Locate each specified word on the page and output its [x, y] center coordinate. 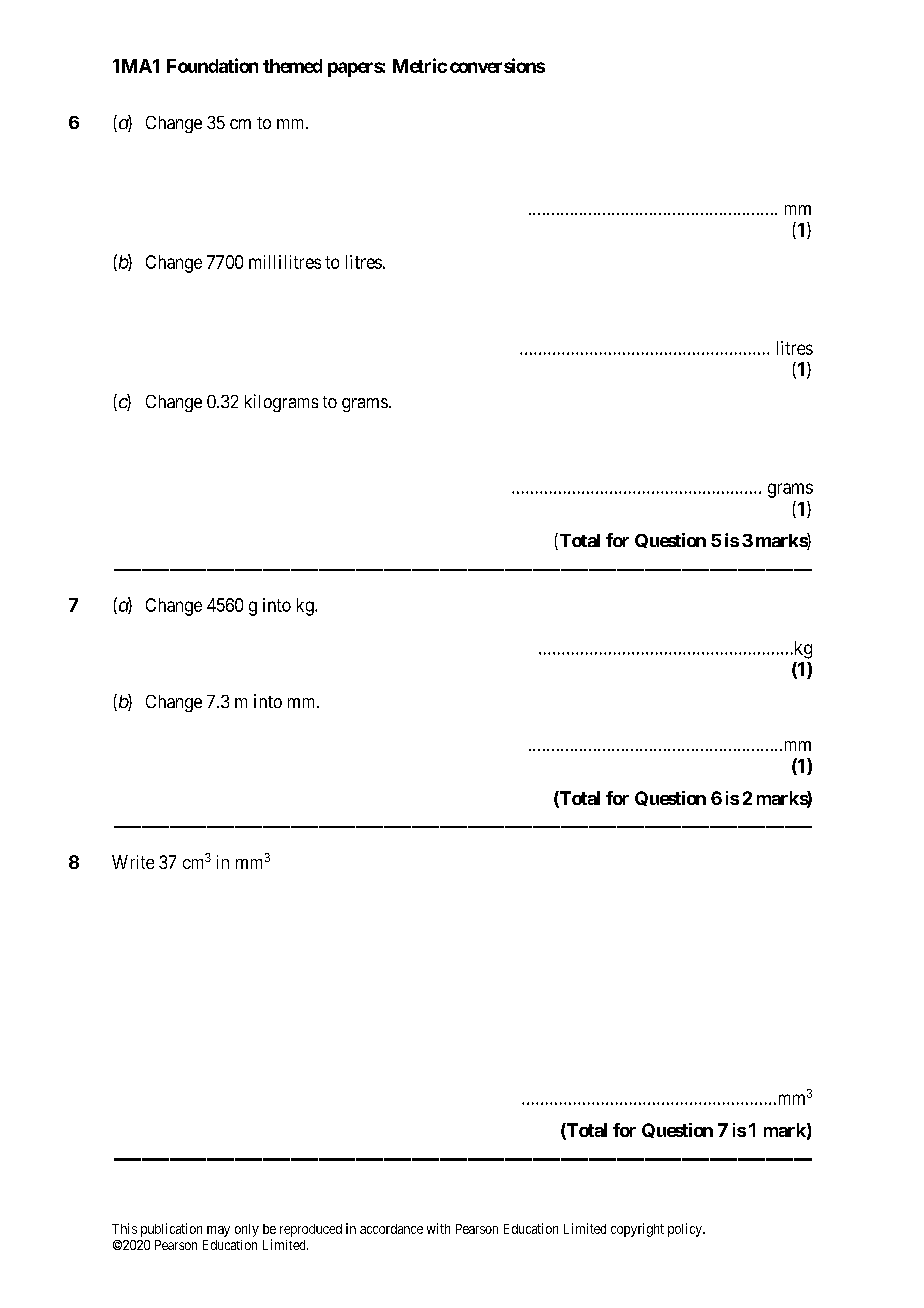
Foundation [212, 65]
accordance [391, 1229]
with [438, 1228]
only [247, 1230]
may [218, 1231]
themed [292, 66]
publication [171, 1230]
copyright [637, 1230]
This [124, 1228]
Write [133, 862]
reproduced [311, 1230]
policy [686, 1230]
